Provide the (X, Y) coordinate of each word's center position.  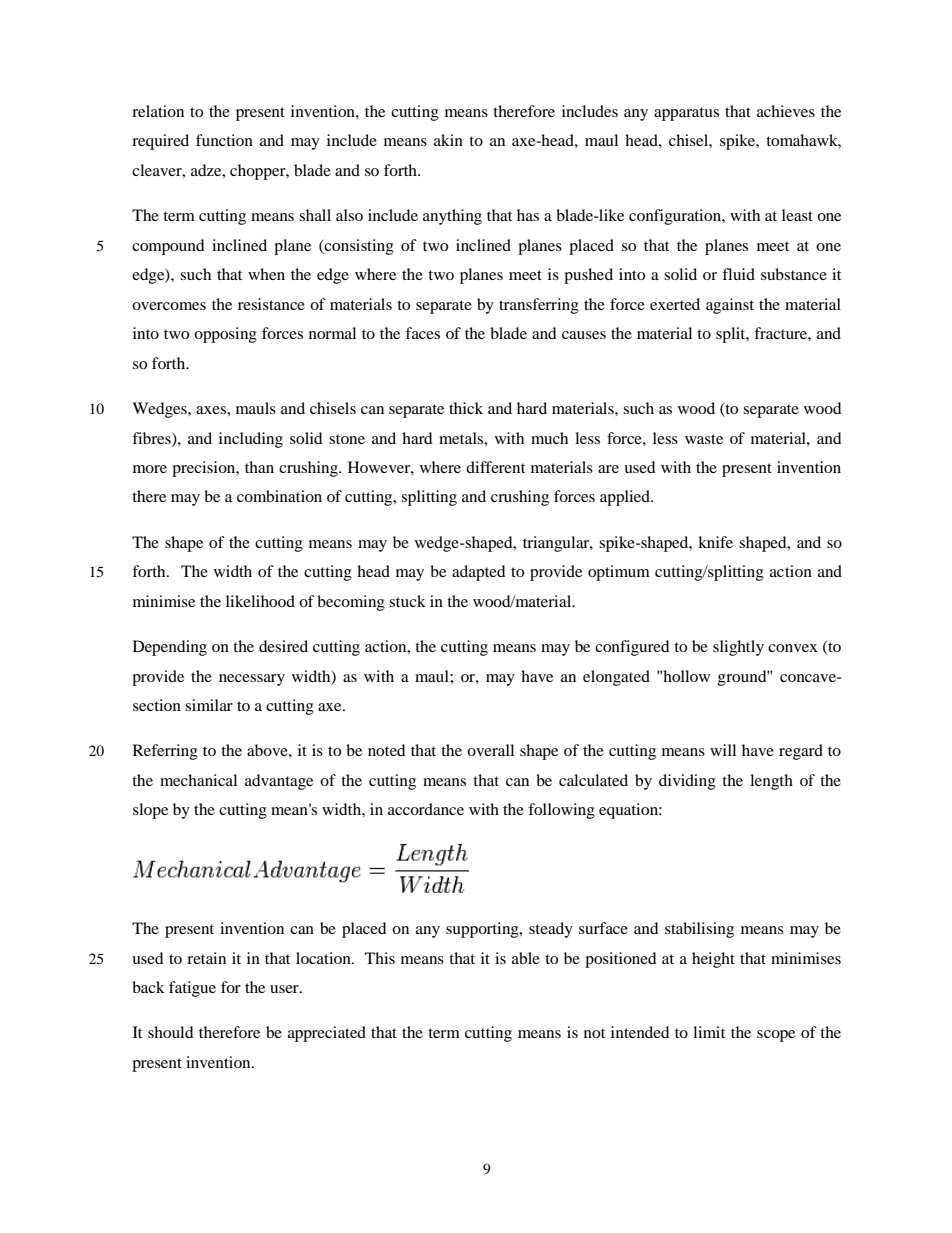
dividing (687, 782)
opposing (225, 335)
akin (448, 140)
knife (715, 542)
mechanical (198, 780)
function (224, 140)
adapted (479, 573)
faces (422, 333)
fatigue (192, 989)
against (730, 306)
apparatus (686, 114)
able (526, 958)
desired (283, 646)
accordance (426, 809)
